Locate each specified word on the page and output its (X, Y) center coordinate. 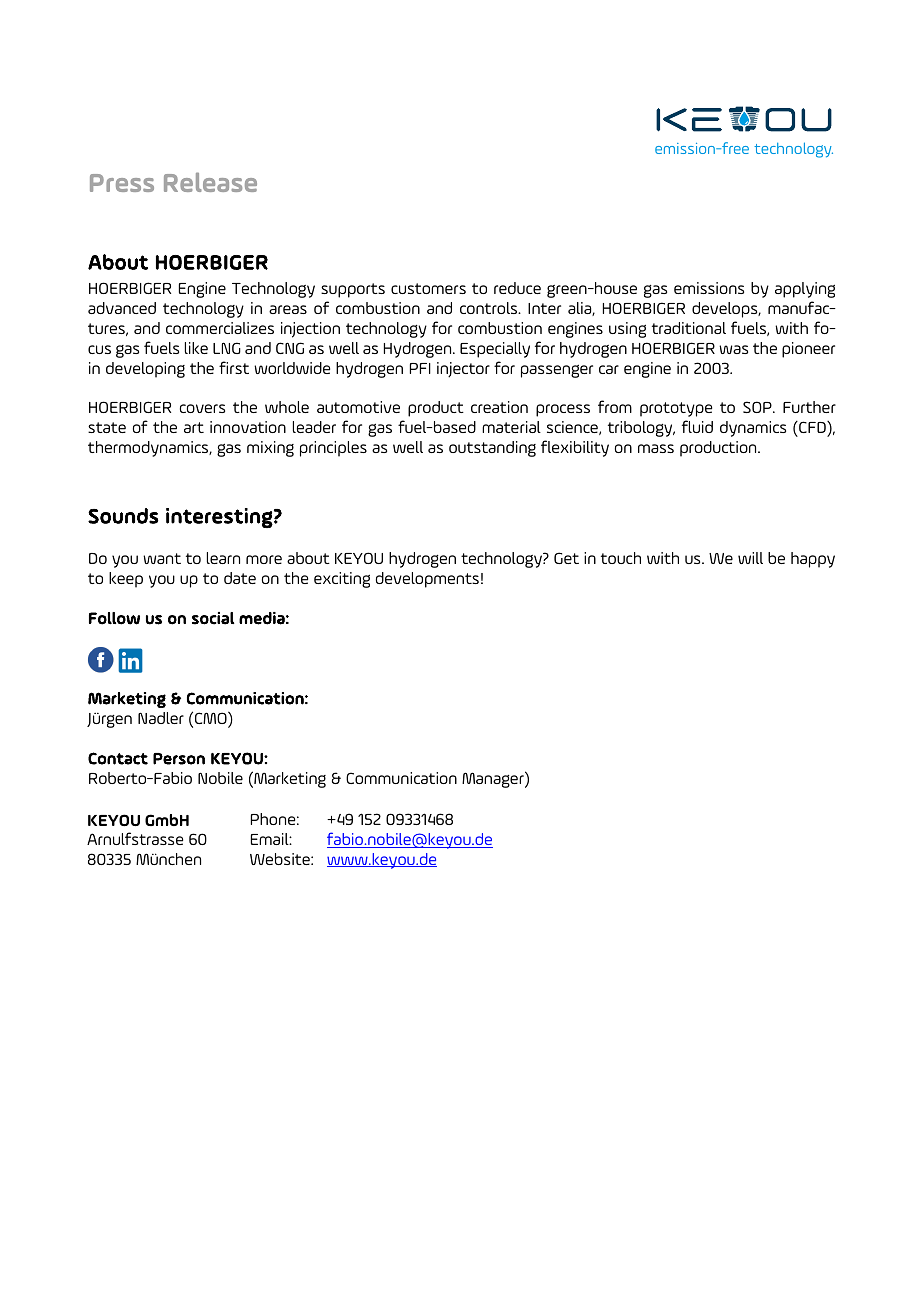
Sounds (123, 516)
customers (428, 288)
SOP (758, 407)
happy (813, 560)
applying (805, 290)
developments (427, 580)
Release (210, 182)
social (213, 618)
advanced (122, 308)
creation (499, 407)
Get (566, 558)
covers (202, 408)
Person (179, 759)
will (750, 558)
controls (490, 308)
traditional (689, 328)
